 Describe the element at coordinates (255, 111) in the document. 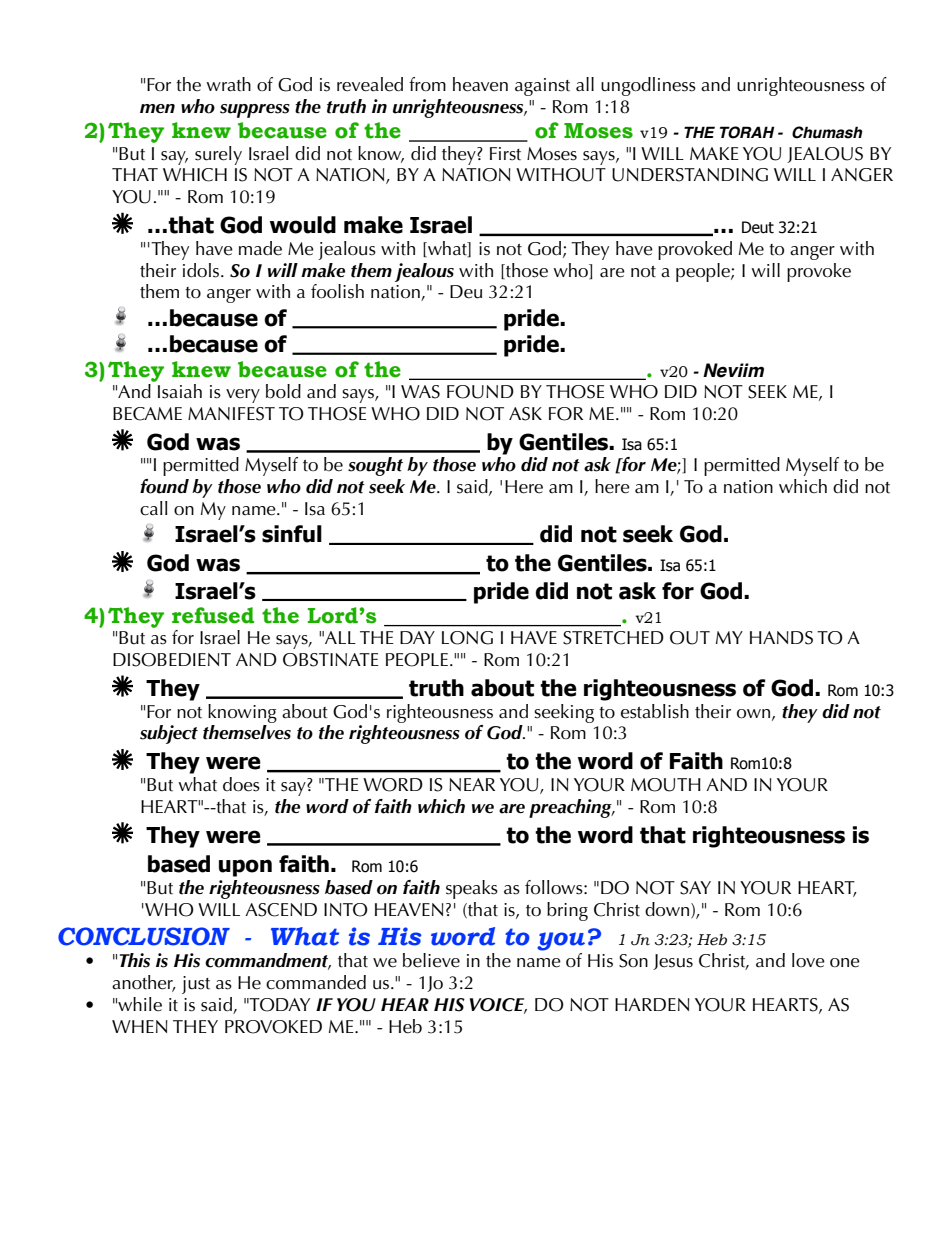

I see `suppress` at that location.
